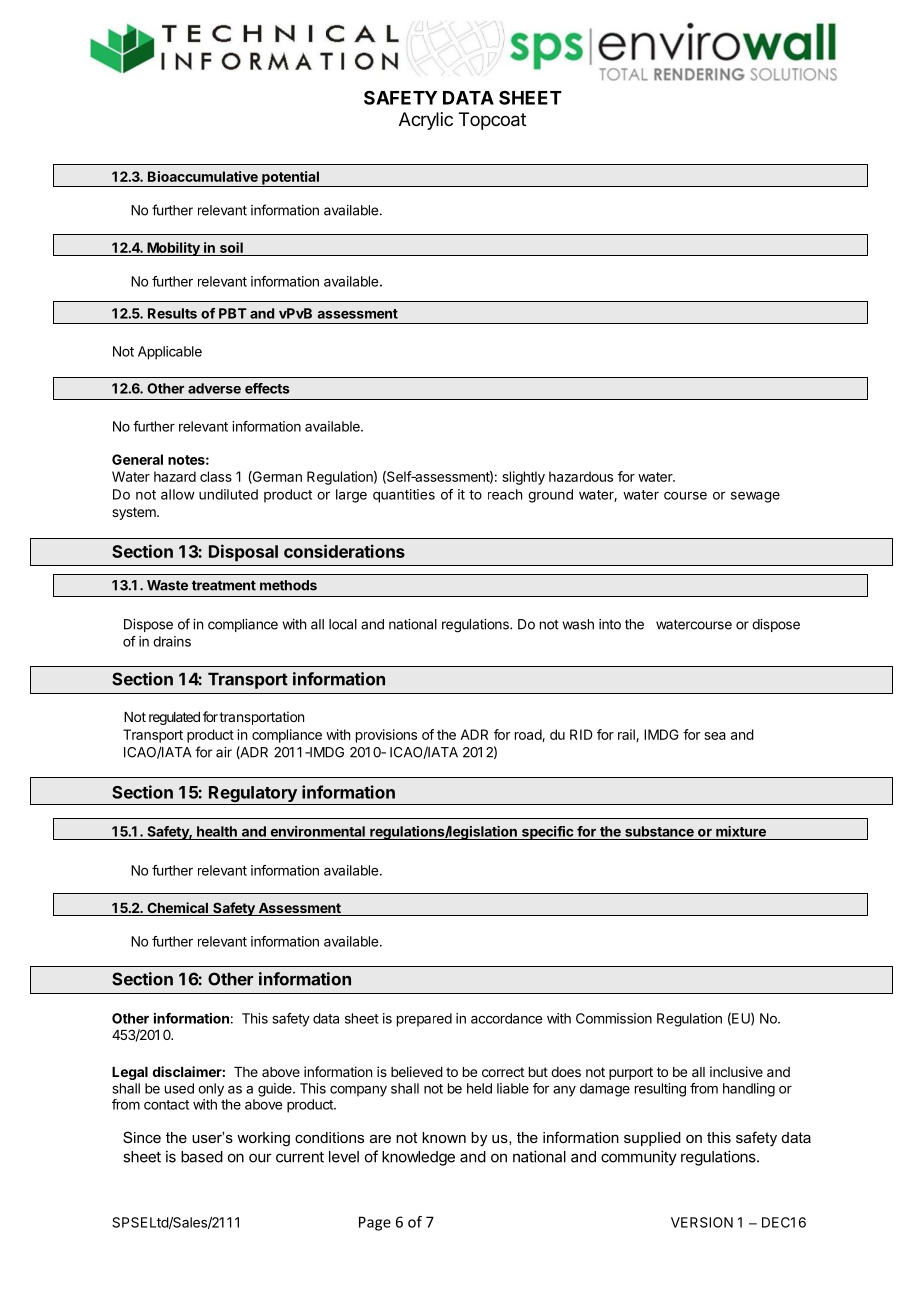 The image size is (924, 1308). Describe the element at coordinates (217, 831) in the document. I see `health` at that location.
